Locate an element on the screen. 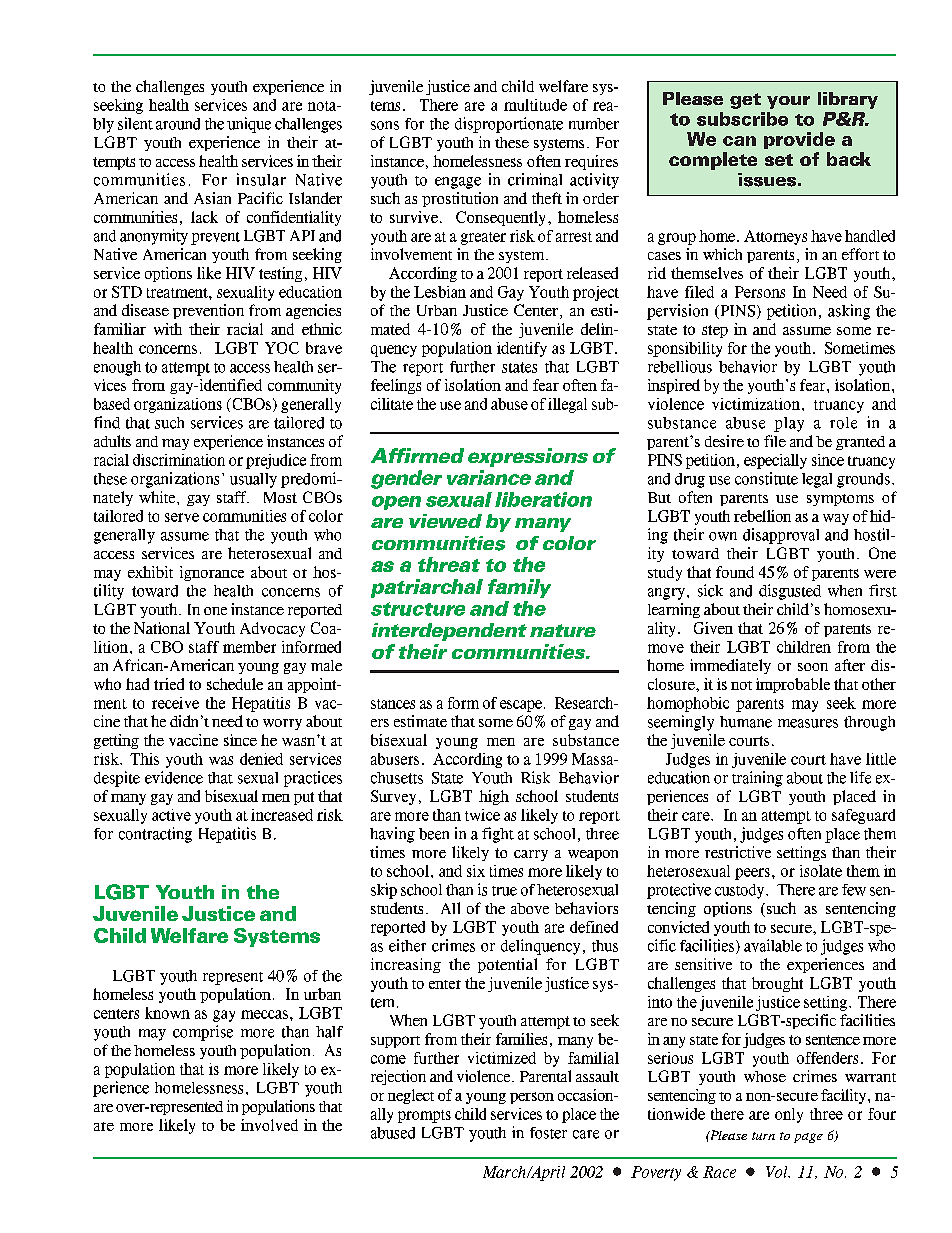  provide is located at coordinates (799, 140).
